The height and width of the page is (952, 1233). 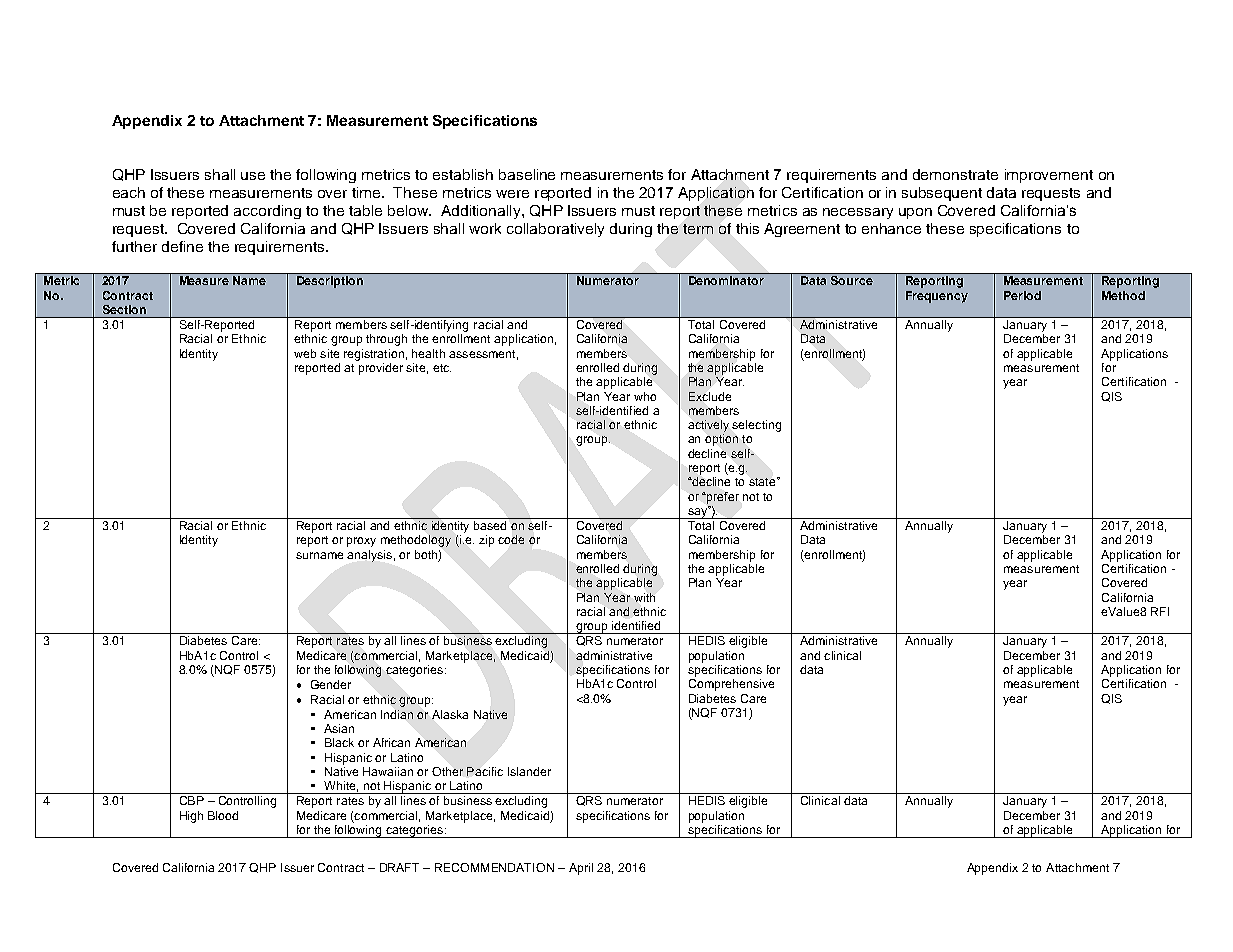 What do you see at coordinates (331, 684) in the page?
I see `Gender` at bounding box center [331, 684].
